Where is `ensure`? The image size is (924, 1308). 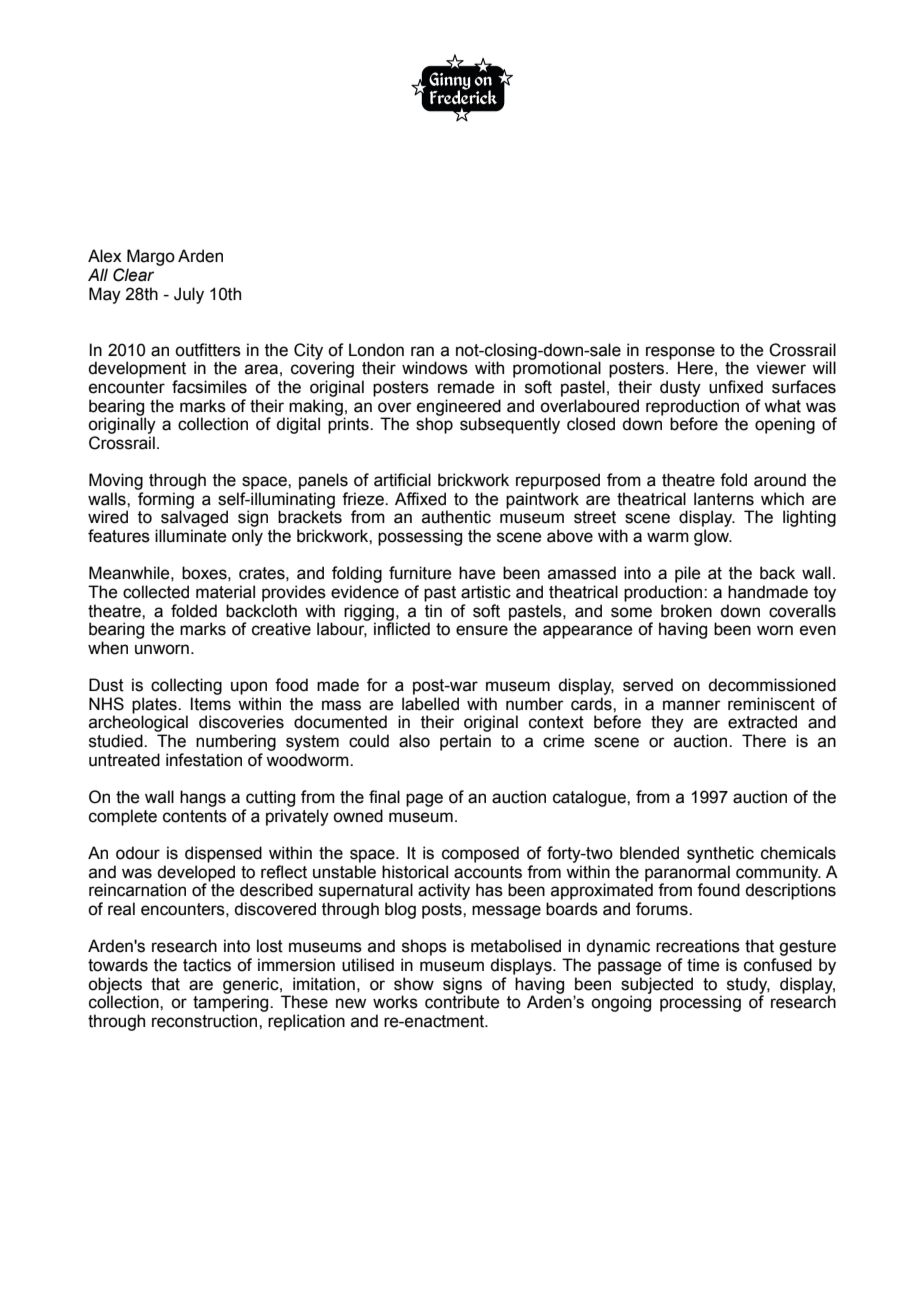 ensure is located at coordinates (482, 630).
